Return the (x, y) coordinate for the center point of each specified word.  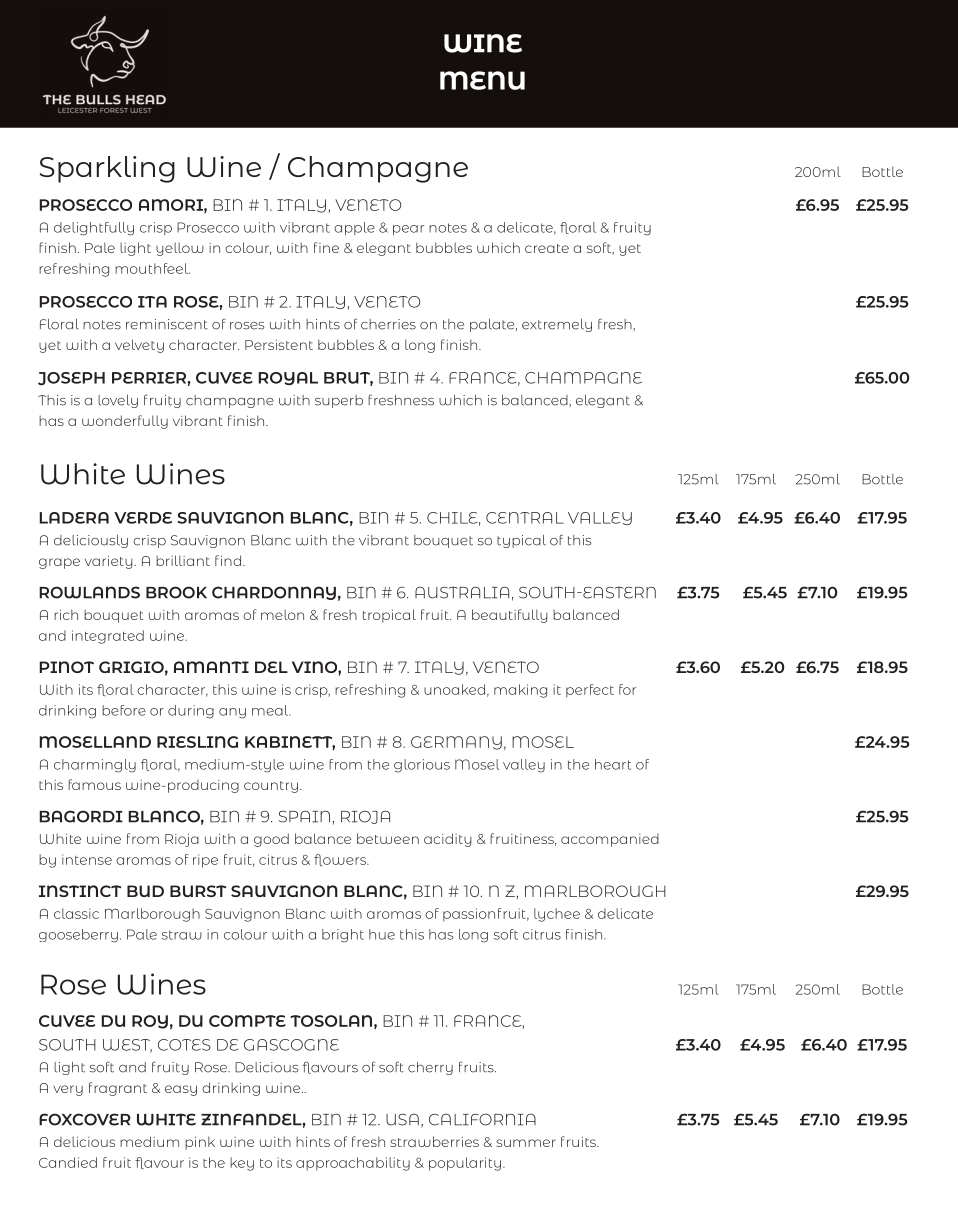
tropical (389, 616)
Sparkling (107, 169)
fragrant (118, 1089)
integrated (108, 637)
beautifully (510, 616)
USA (402, 1120)
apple (354, 228)
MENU (482, 80)
